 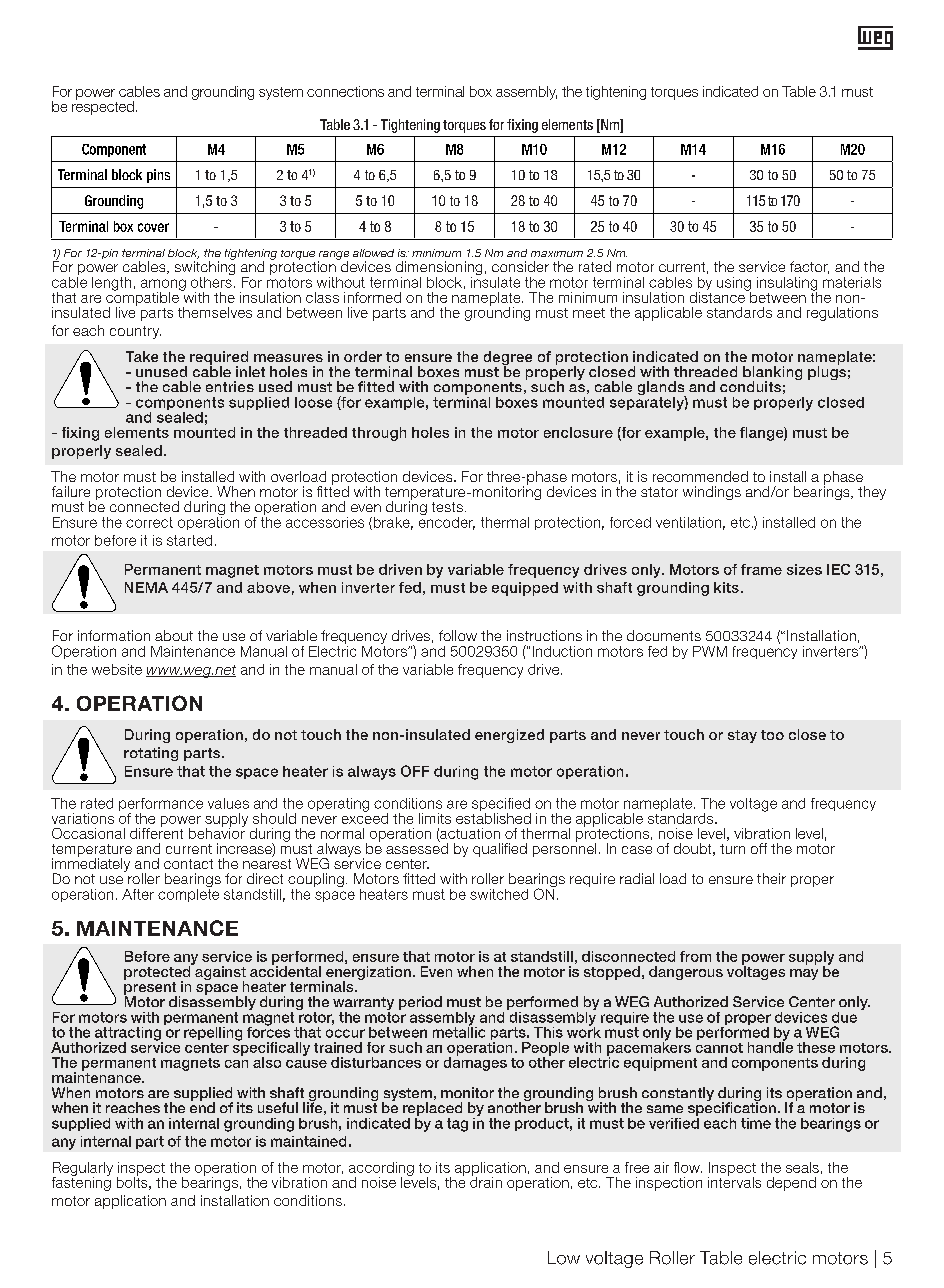 I want to click on Take, so click(x=142, y=356).
